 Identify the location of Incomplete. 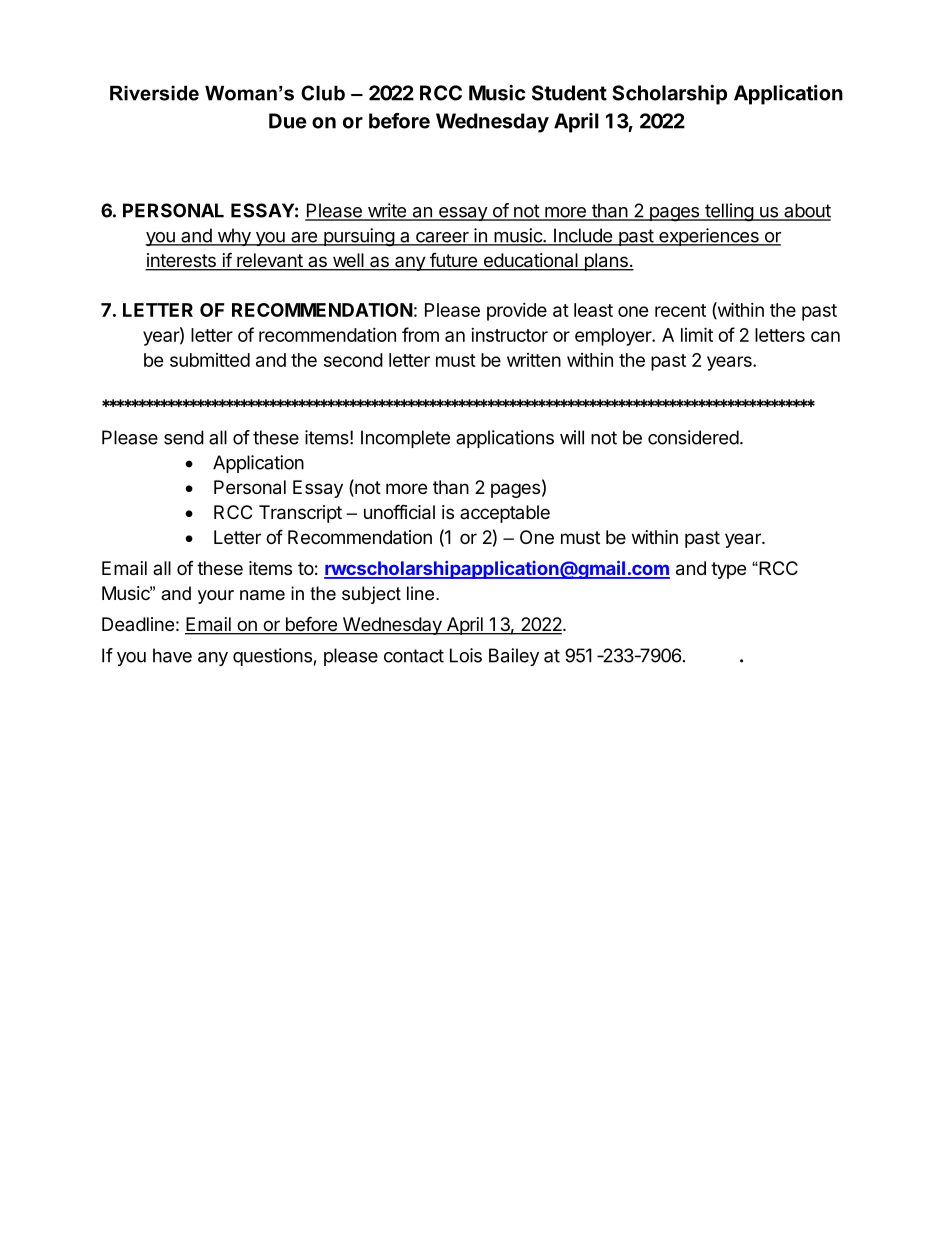
(405, 439).
